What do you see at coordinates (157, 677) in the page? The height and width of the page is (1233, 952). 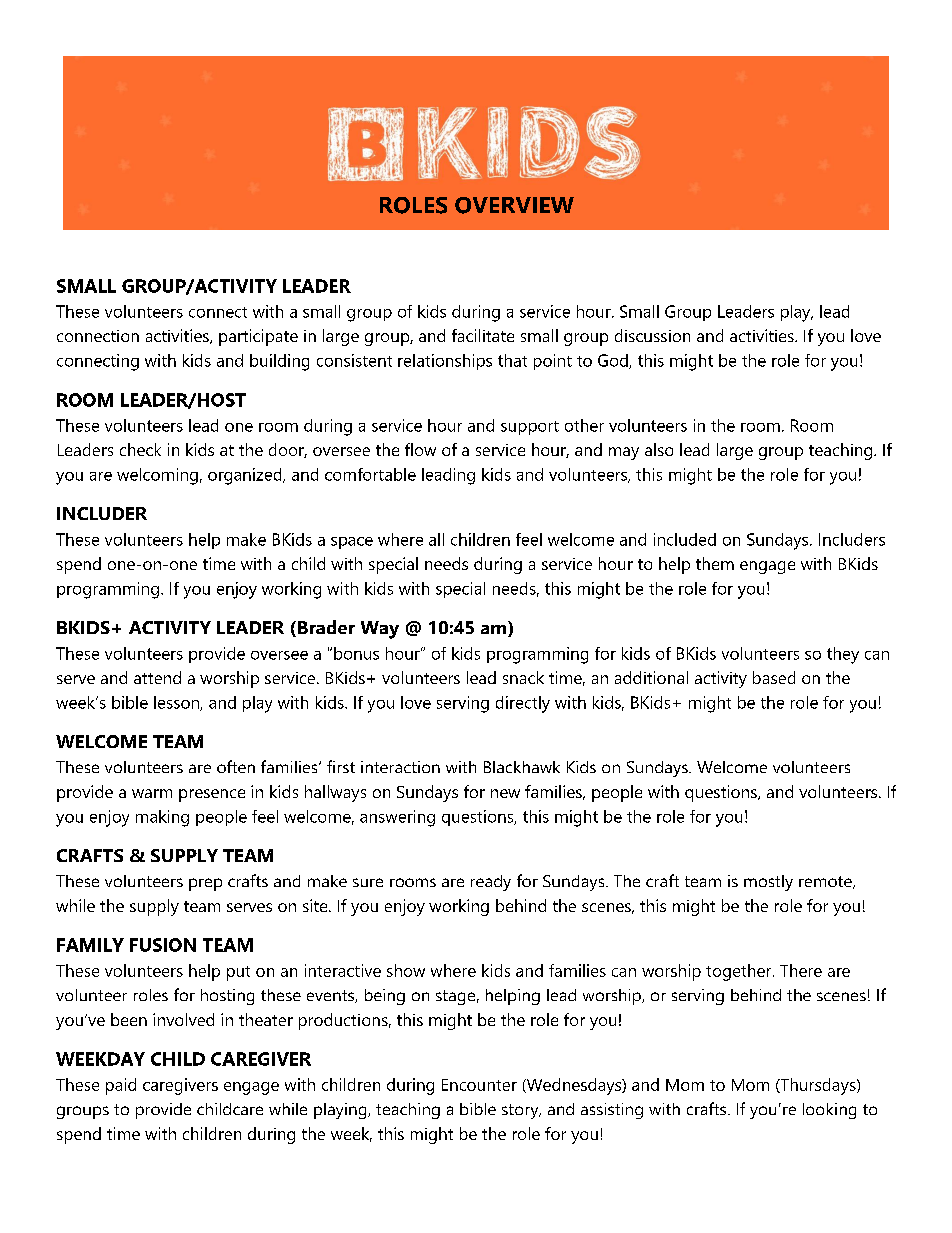 I see `attend` at bounding box center [157, 677].
